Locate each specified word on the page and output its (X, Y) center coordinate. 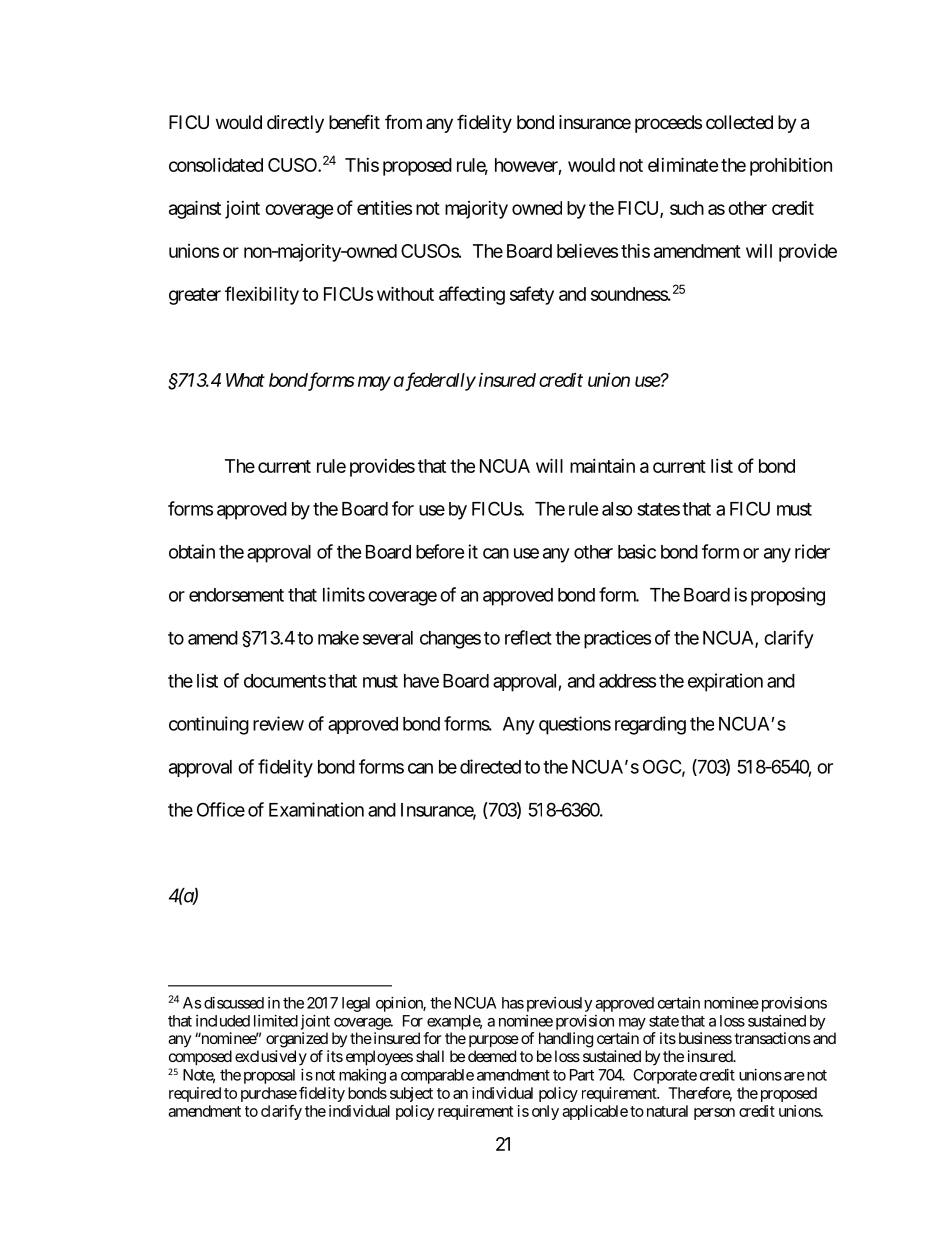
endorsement (236, 595)
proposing (788, 596)
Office (221, 809)
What (245, 380)
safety (532, 295)
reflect (528, 637)
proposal (269, 1076)
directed (490, 766)
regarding (650, 725)
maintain (602, 466)
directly (295, 124)
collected (739, 122)
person (714, 1114)
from (403, 121)
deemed (492, 1056)
